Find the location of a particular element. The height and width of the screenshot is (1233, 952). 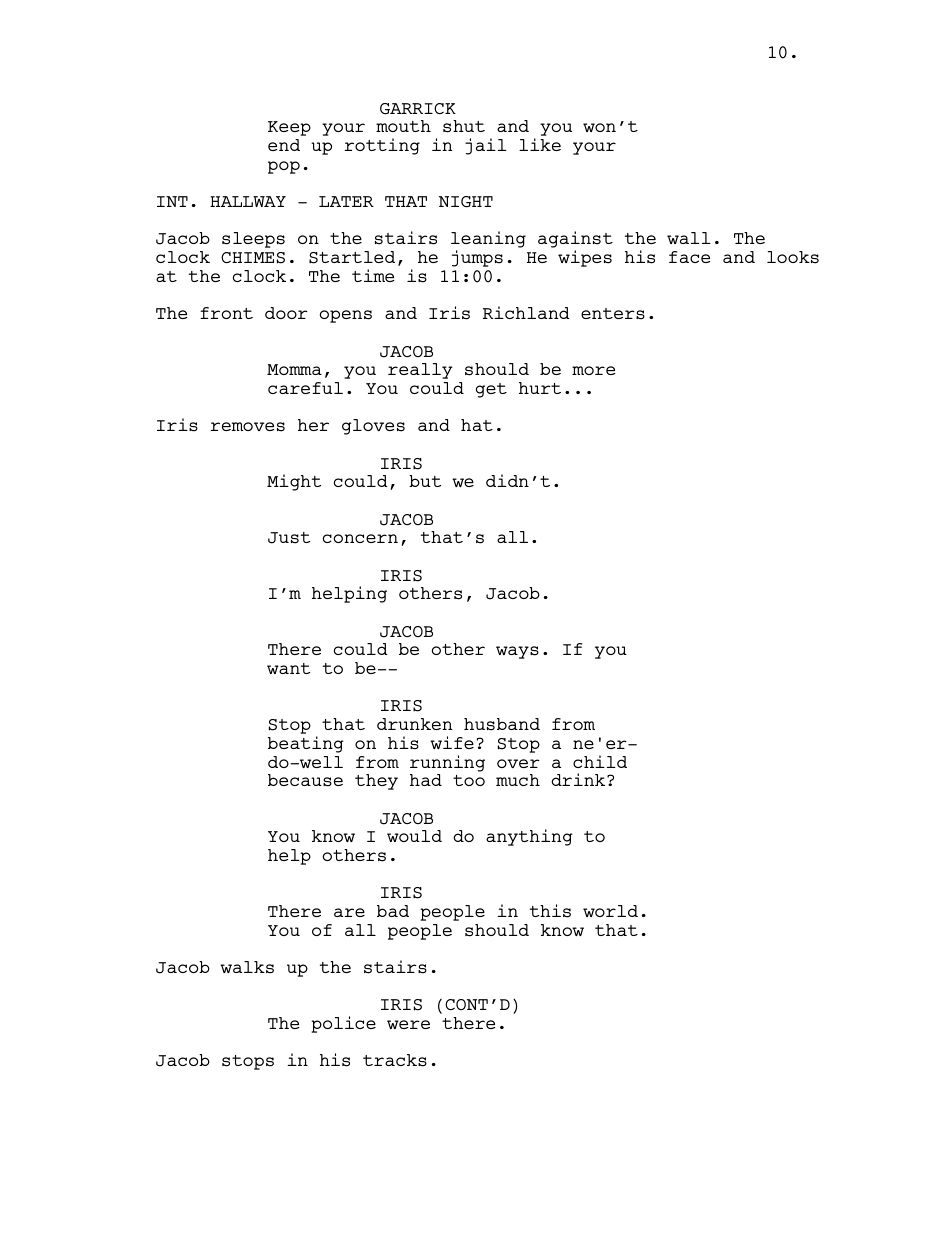

concern is located at coordinates (360, 538).
